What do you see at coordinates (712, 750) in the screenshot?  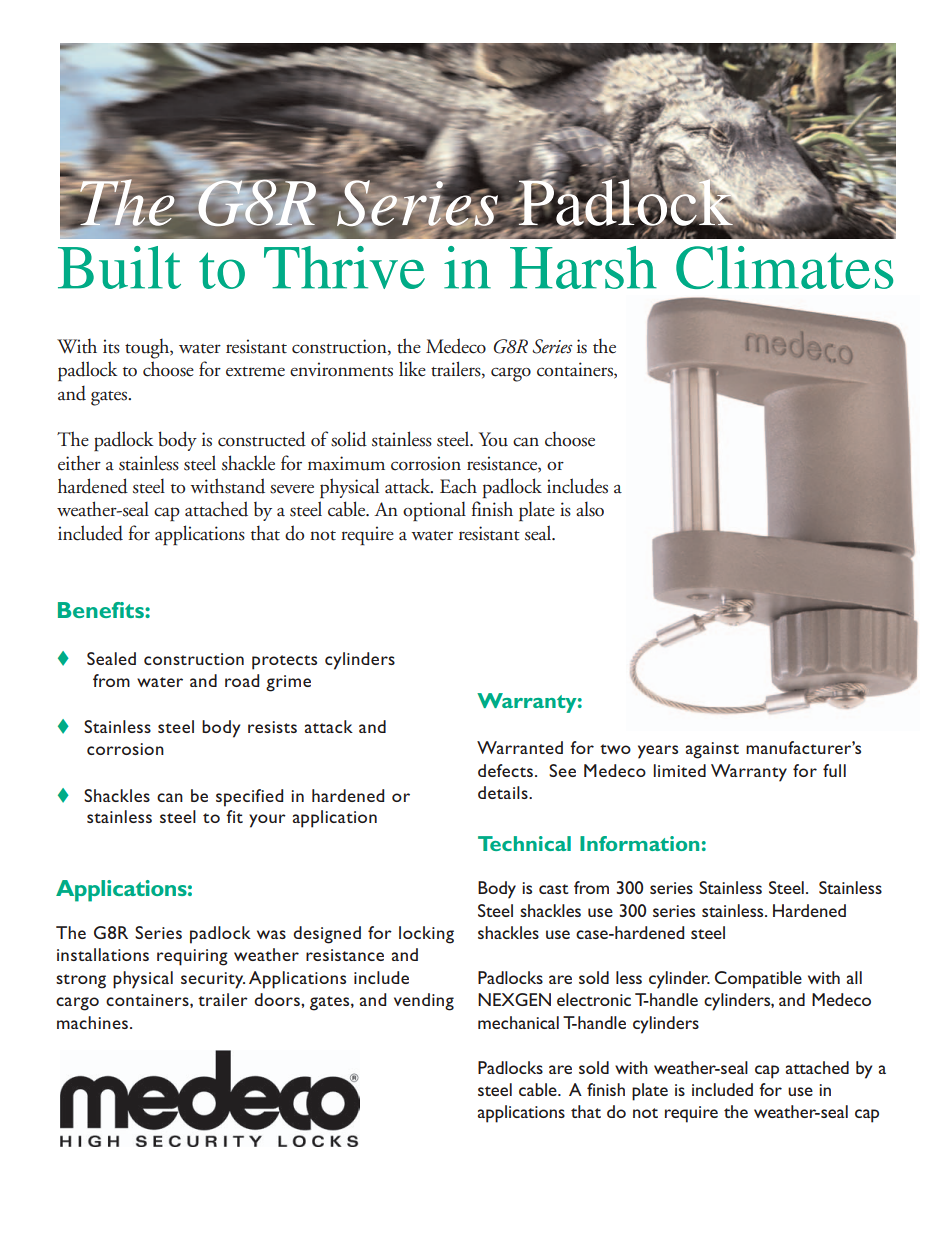 I see `against` at bounding box center [712, 750].
